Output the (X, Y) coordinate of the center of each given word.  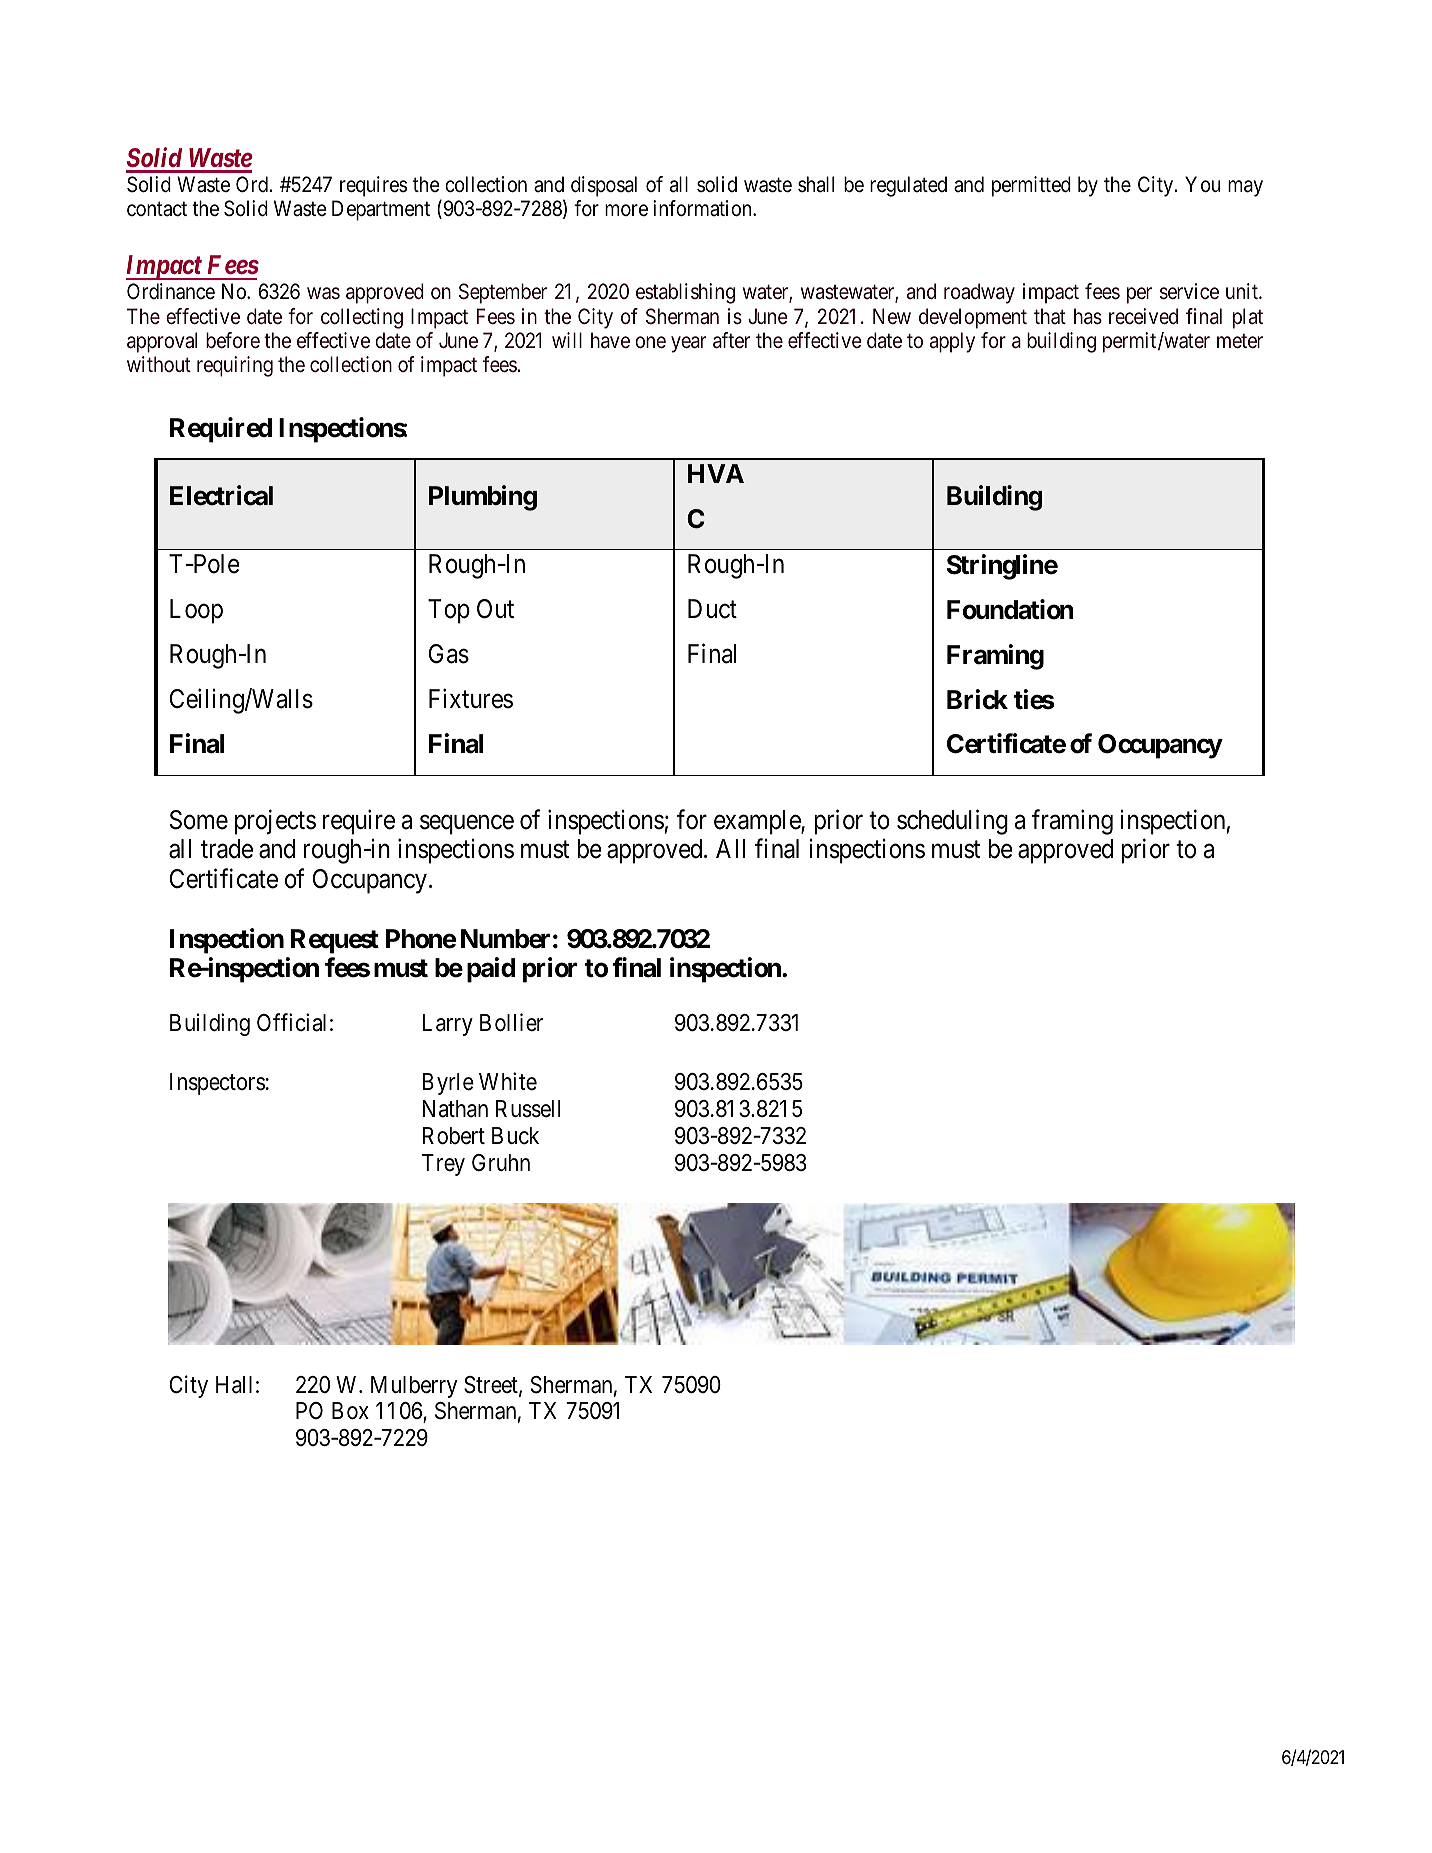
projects (275, 822)
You (1202, 184)
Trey (443, 1165)
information (703, 208)
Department (381, 210)
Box (350, 1411)
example (758, 822)
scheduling (952, 822)
